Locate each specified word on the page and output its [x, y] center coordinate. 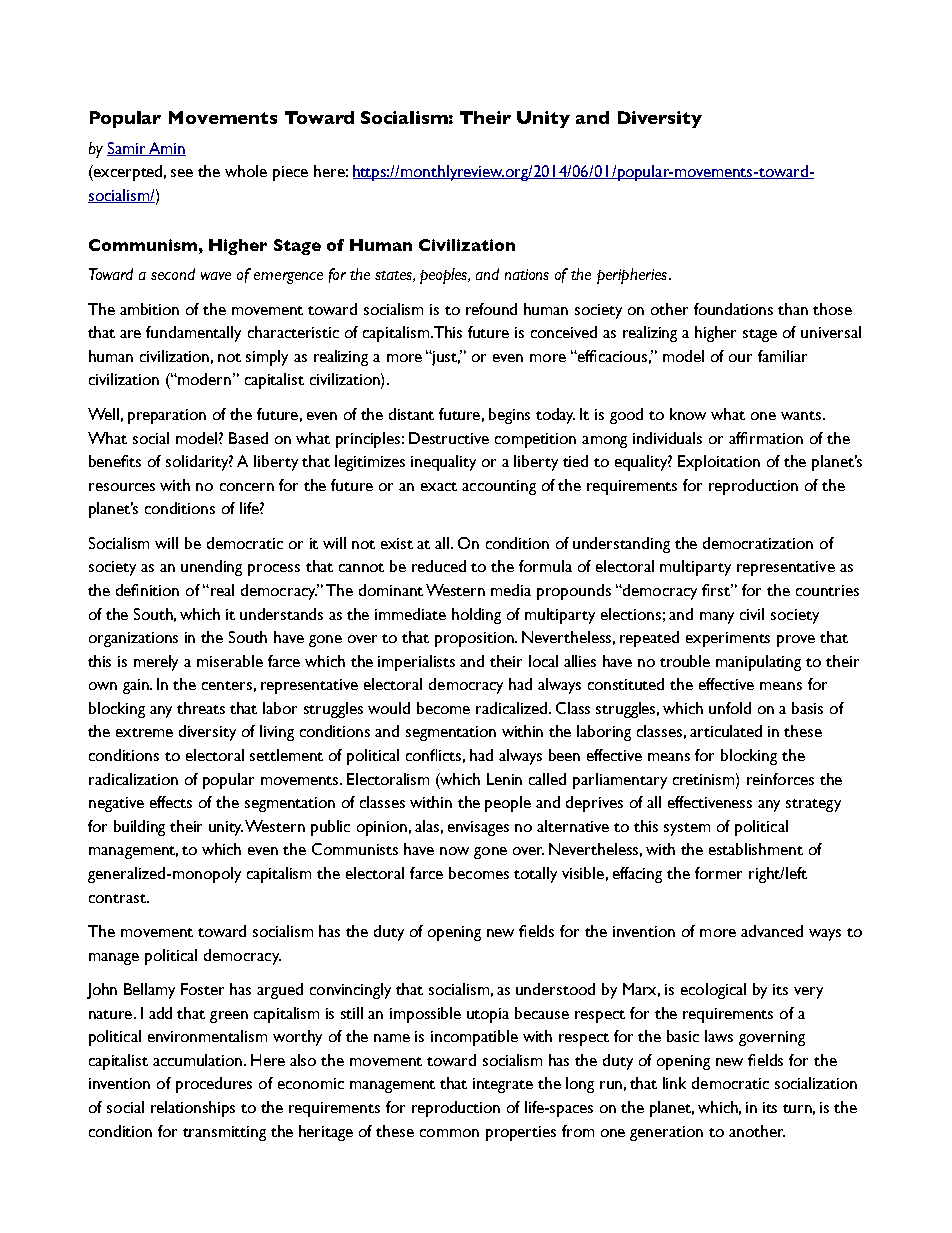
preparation [167, 416]
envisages [478, 828]
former [718, 873]
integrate [503, 1085]
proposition [476, 639]
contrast [118, 898]
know [688, 414]
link [674, 1083]
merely [156, 663]
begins [509, 416]
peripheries [632, 276]
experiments [728, 639]
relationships [193, 1109]
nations [527, 274]
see [182, 173]
